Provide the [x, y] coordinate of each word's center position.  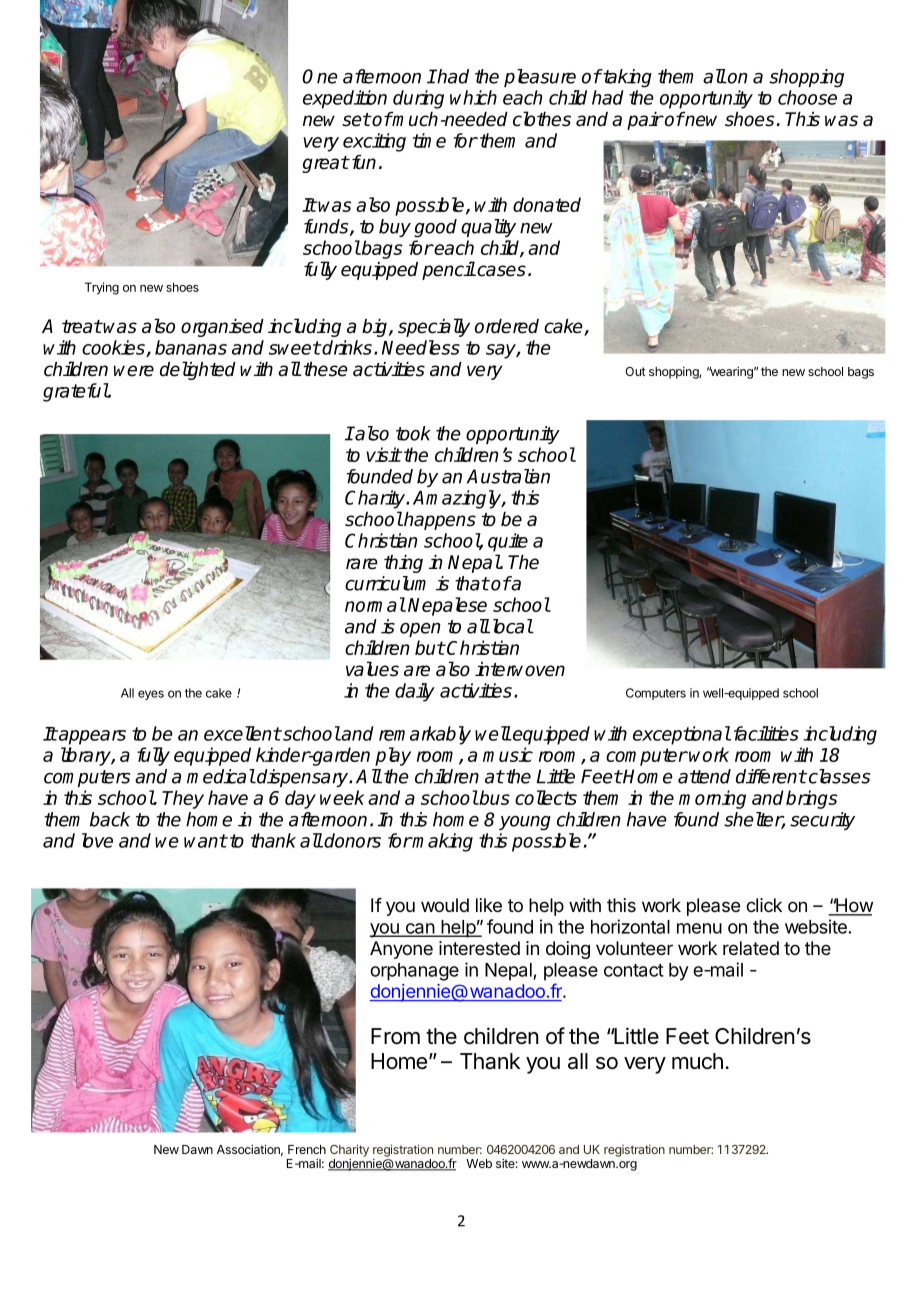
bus [494, 797]
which [473, 97]
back [110, 819]
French [307, 1149]
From [395, 1036]
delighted [198, 370]
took [413, 433]
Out [635, 371]
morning [712, 799]
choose [807, 97]
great [325, 164]
